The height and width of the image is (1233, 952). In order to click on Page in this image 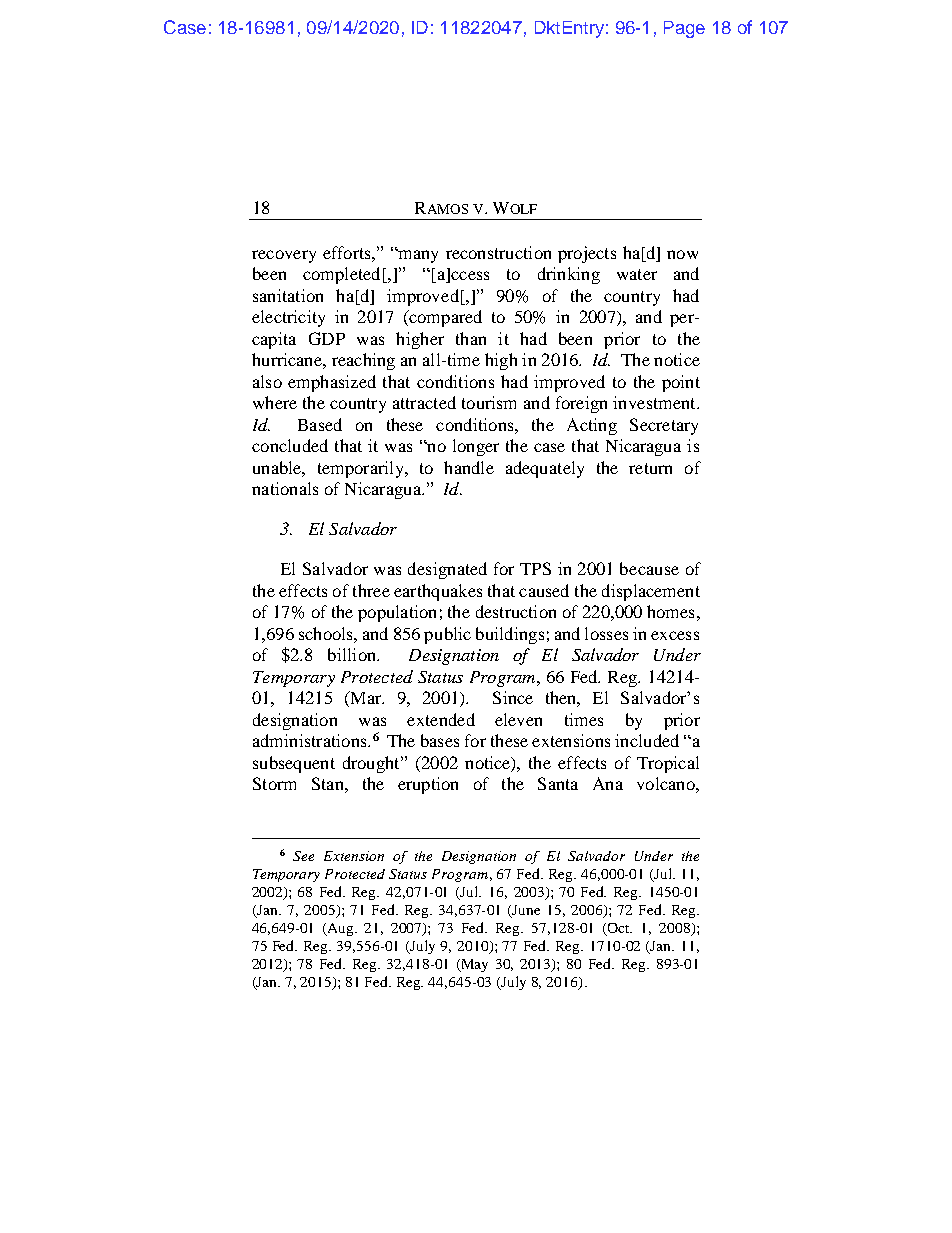, I will do `click(684, 29)`.
